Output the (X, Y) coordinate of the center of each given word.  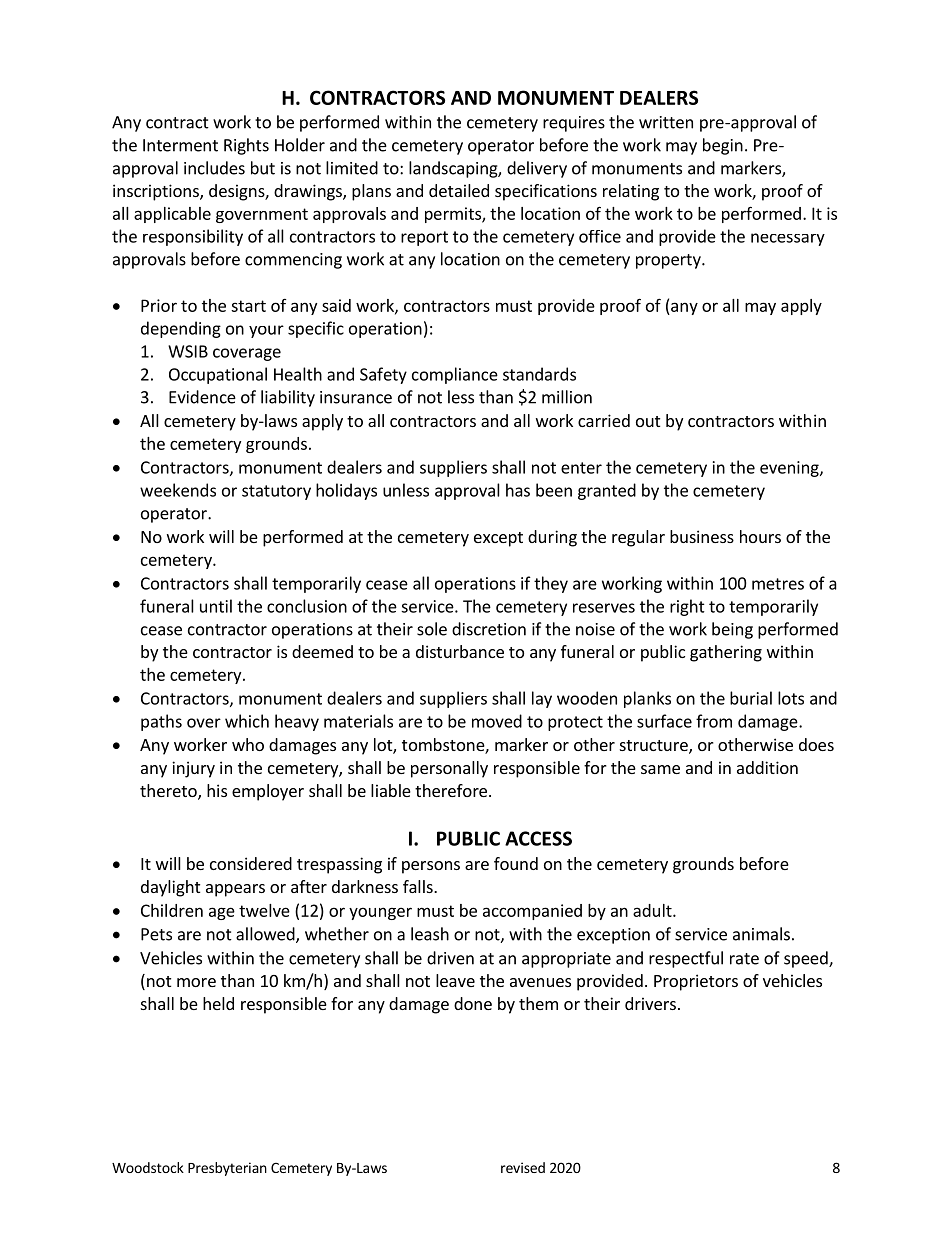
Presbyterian (227, 1169)
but (263, 168)
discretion (489, 629)
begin (723, 146)
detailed (459, 190)
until (216, 606)
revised (523, 1167)
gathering (726, 653)
